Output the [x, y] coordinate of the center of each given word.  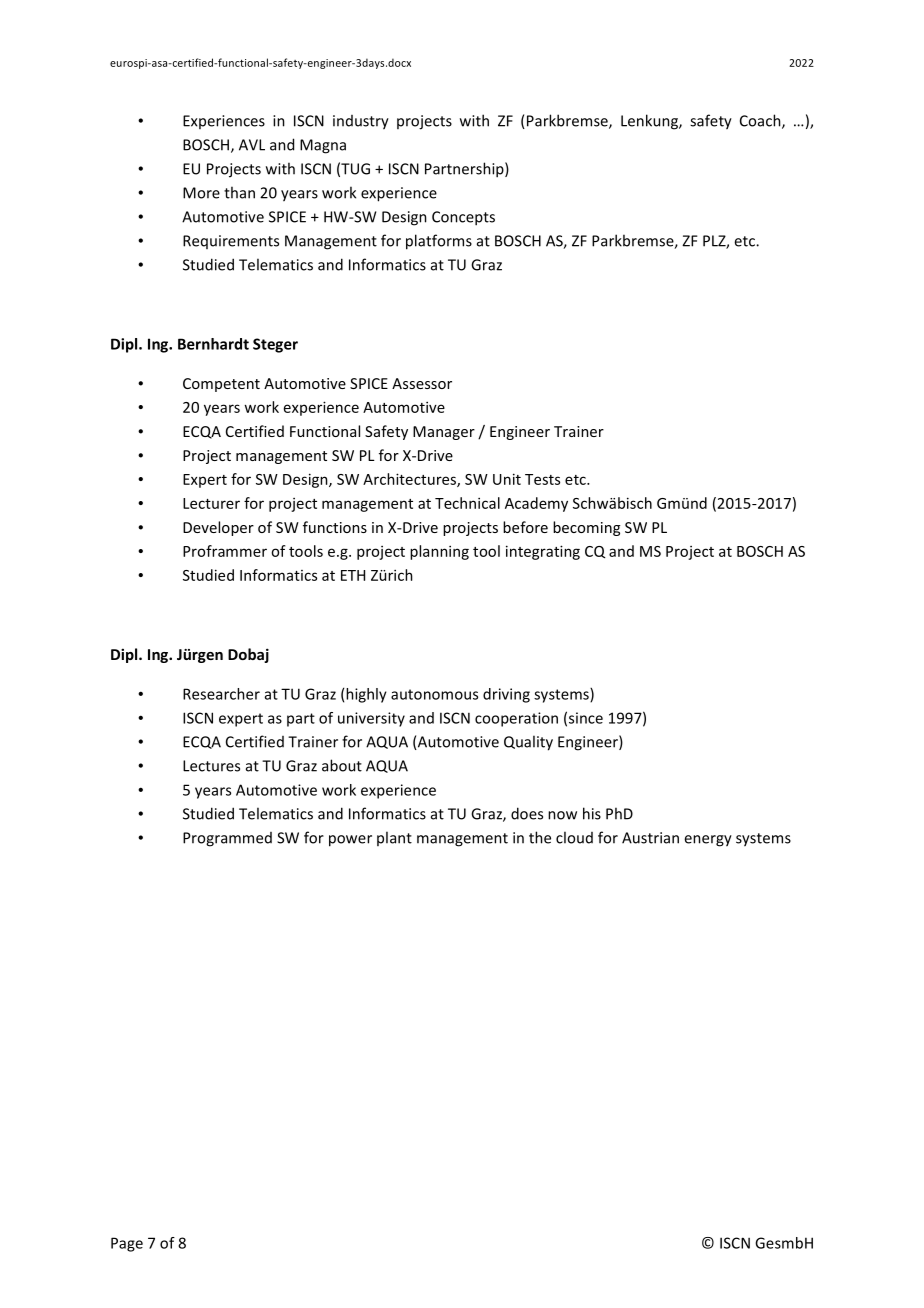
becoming [586, 528]
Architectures [410, 480]
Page [127, 1244]
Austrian [650, 838]
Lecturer [211, 503]
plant [394, 838]
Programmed [227, 839]
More [201, 193]
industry [361, 122]
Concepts [463, 218]
